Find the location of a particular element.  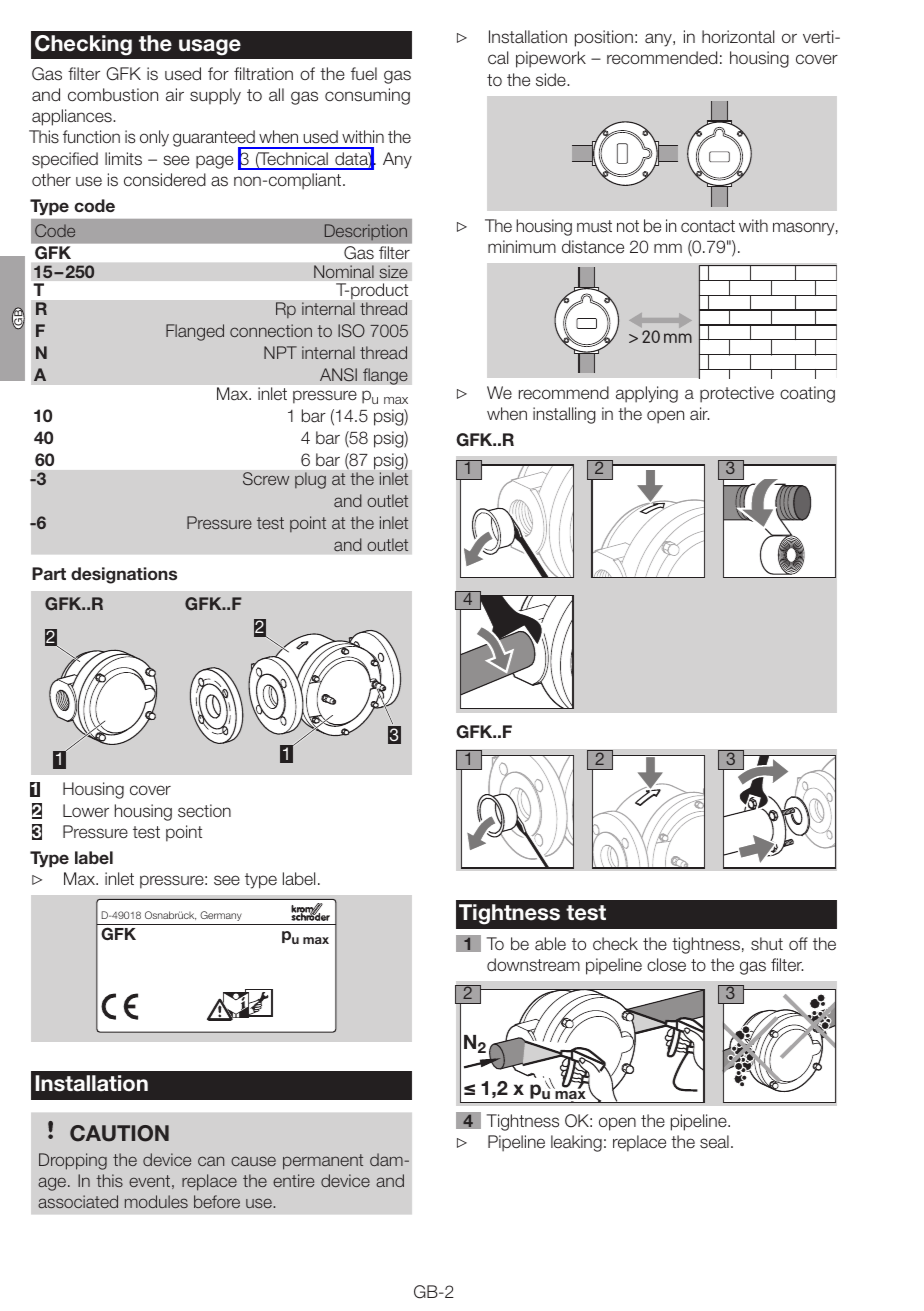

combustion is located at coordinates (113, 95).
